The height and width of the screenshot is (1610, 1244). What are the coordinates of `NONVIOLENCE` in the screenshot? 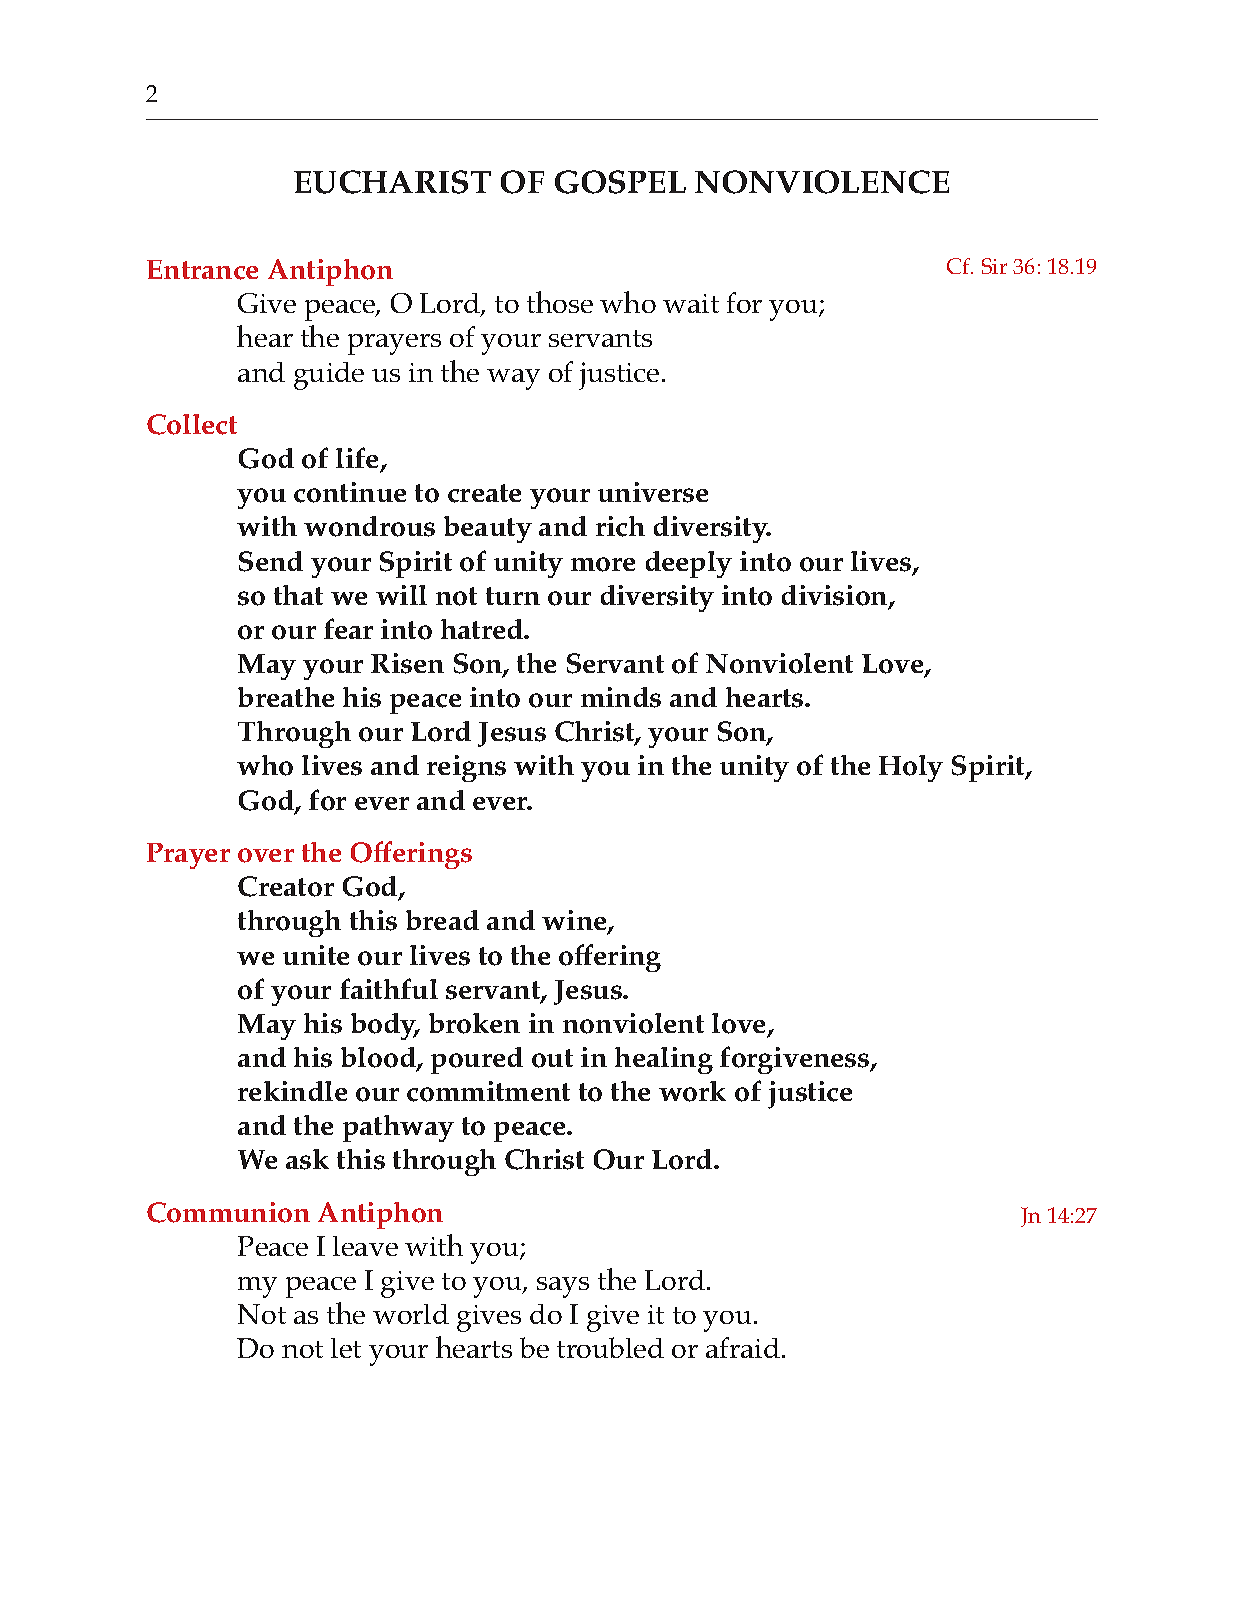 It's located at (822, 182).
